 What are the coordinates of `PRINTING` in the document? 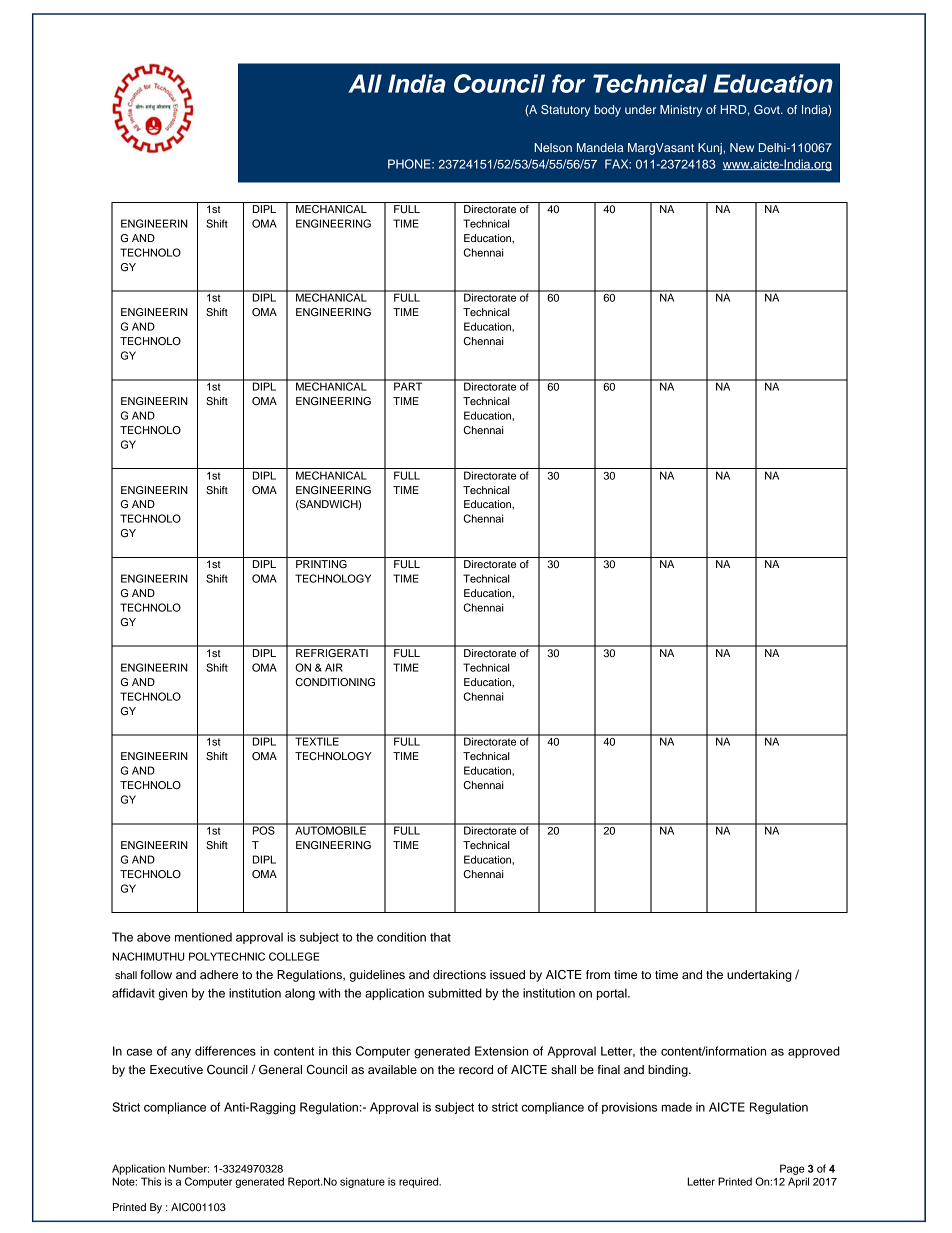 It's located at (321, 564).
